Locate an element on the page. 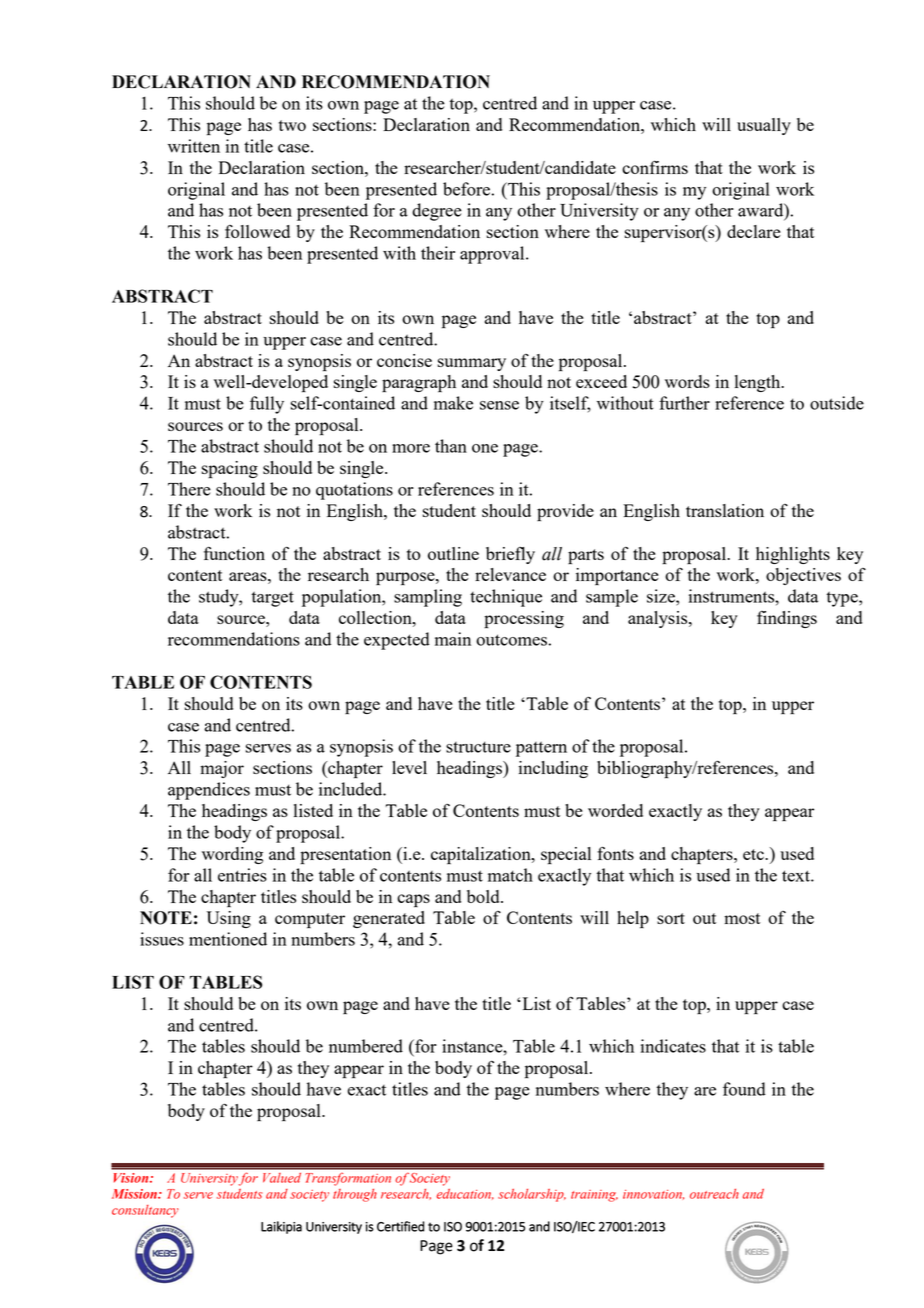 The width and height of the page is (924, 1308). bold is located at coordinates (484, 896).
